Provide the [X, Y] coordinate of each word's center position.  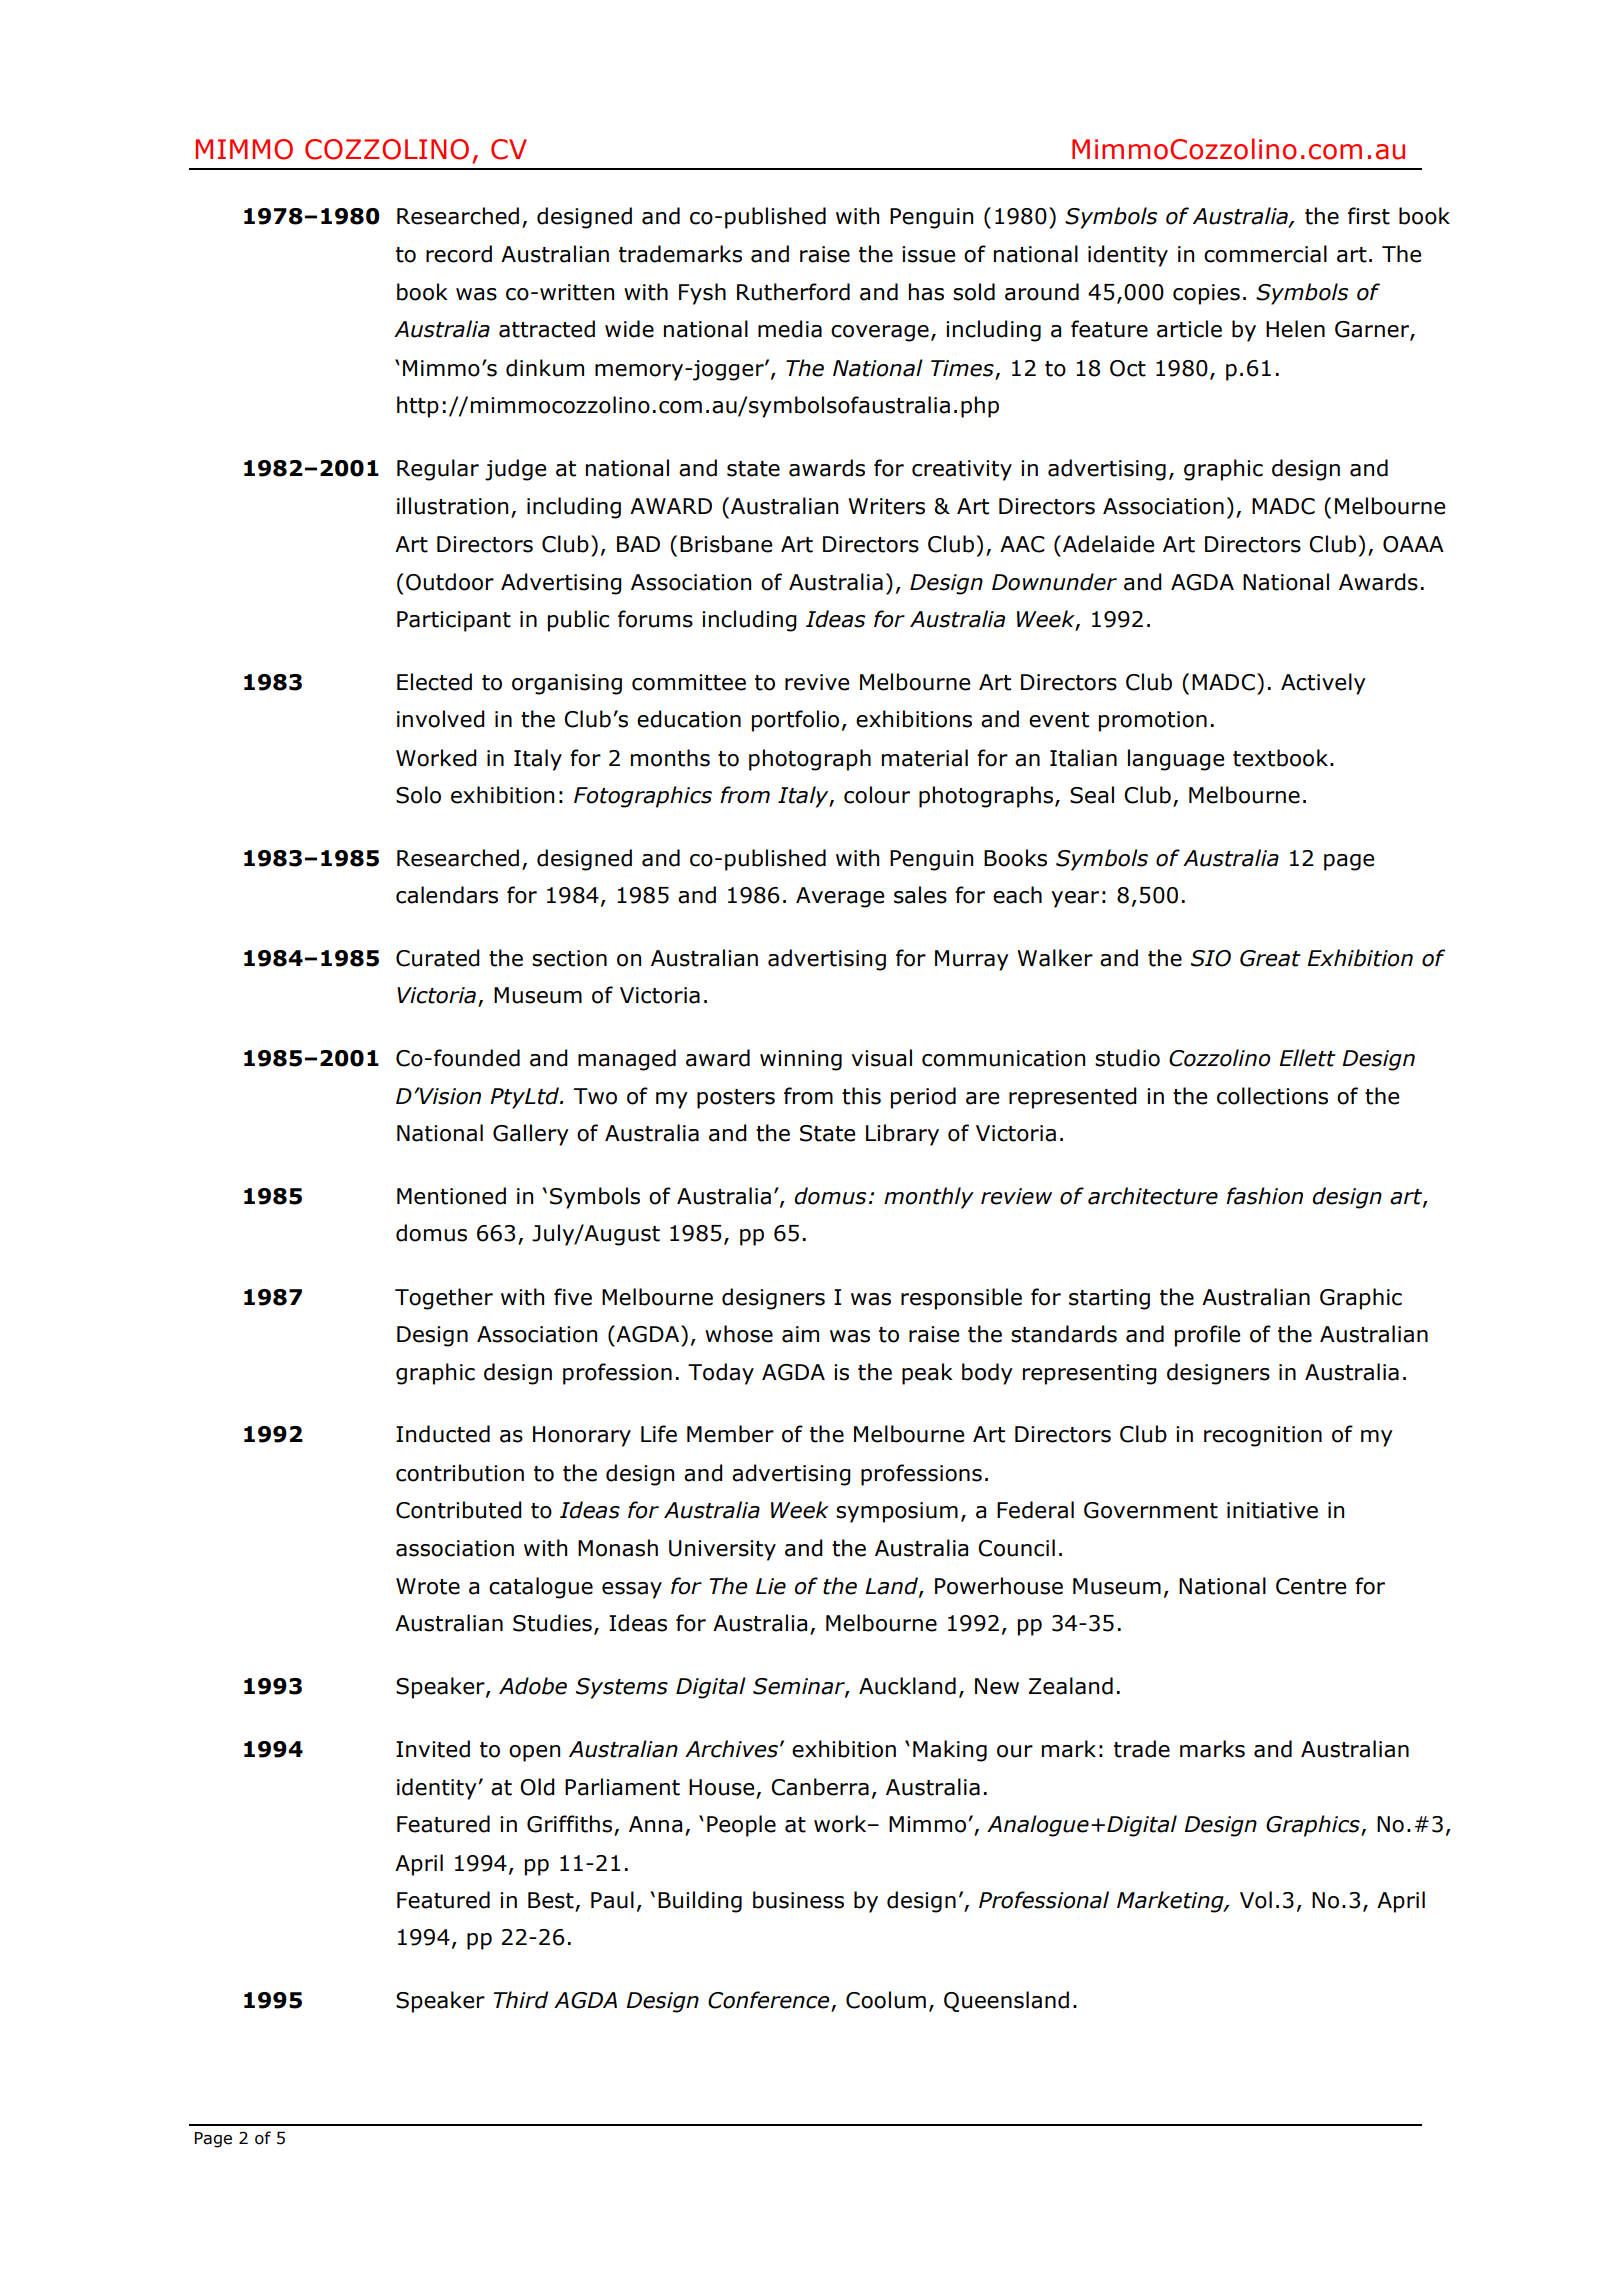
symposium [897, 1512]
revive [817, 682]
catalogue [541, 1588]
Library [902, 1135]
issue [928, 254]
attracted [547, 329]
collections [1272, 1096]
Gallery [531, 1135]
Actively [1323, 684]
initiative [1272, 1510]
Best [552, 1901]
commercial [1265, 254]
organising [567, 684]
